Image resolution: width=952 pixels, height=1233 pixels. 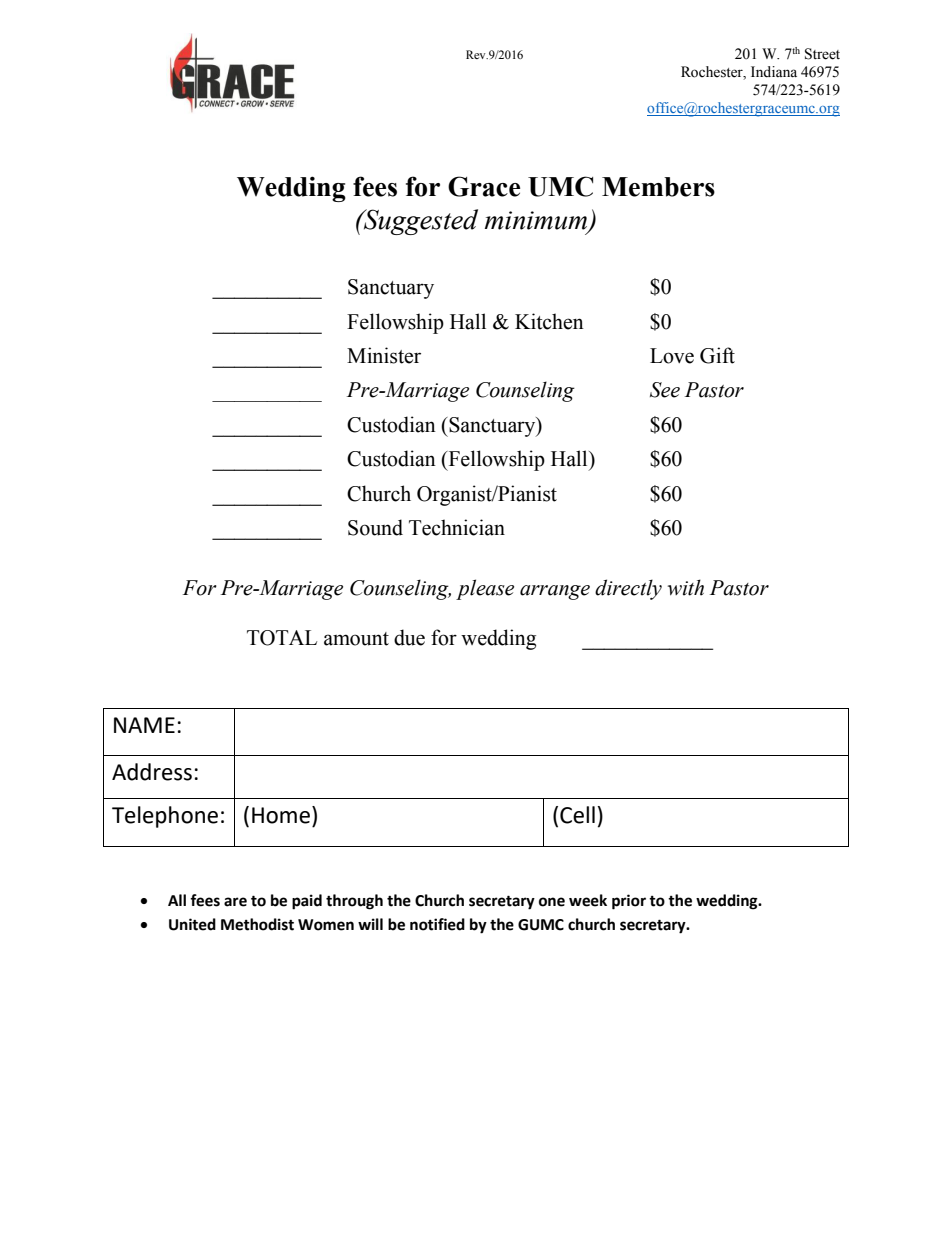 What do you see at coordinates (437, 924) in the document?
I see `notified` at bounding box center [437, 924].
